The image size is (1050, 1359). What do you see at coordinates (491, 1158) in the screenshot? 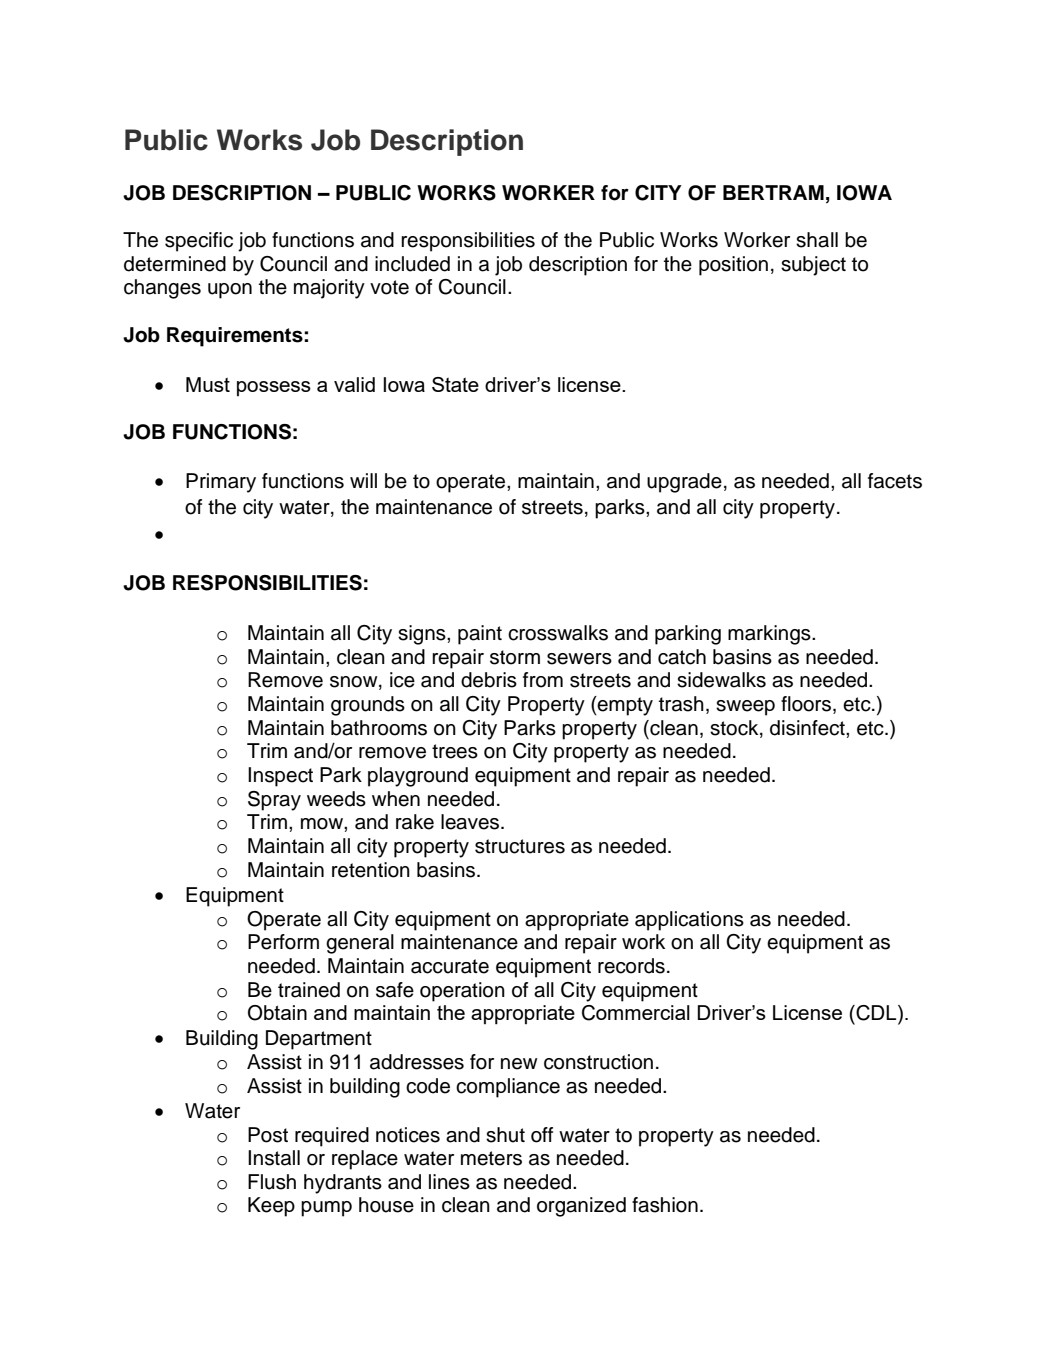
I see `meters` at bounding box center [491, 1158].
